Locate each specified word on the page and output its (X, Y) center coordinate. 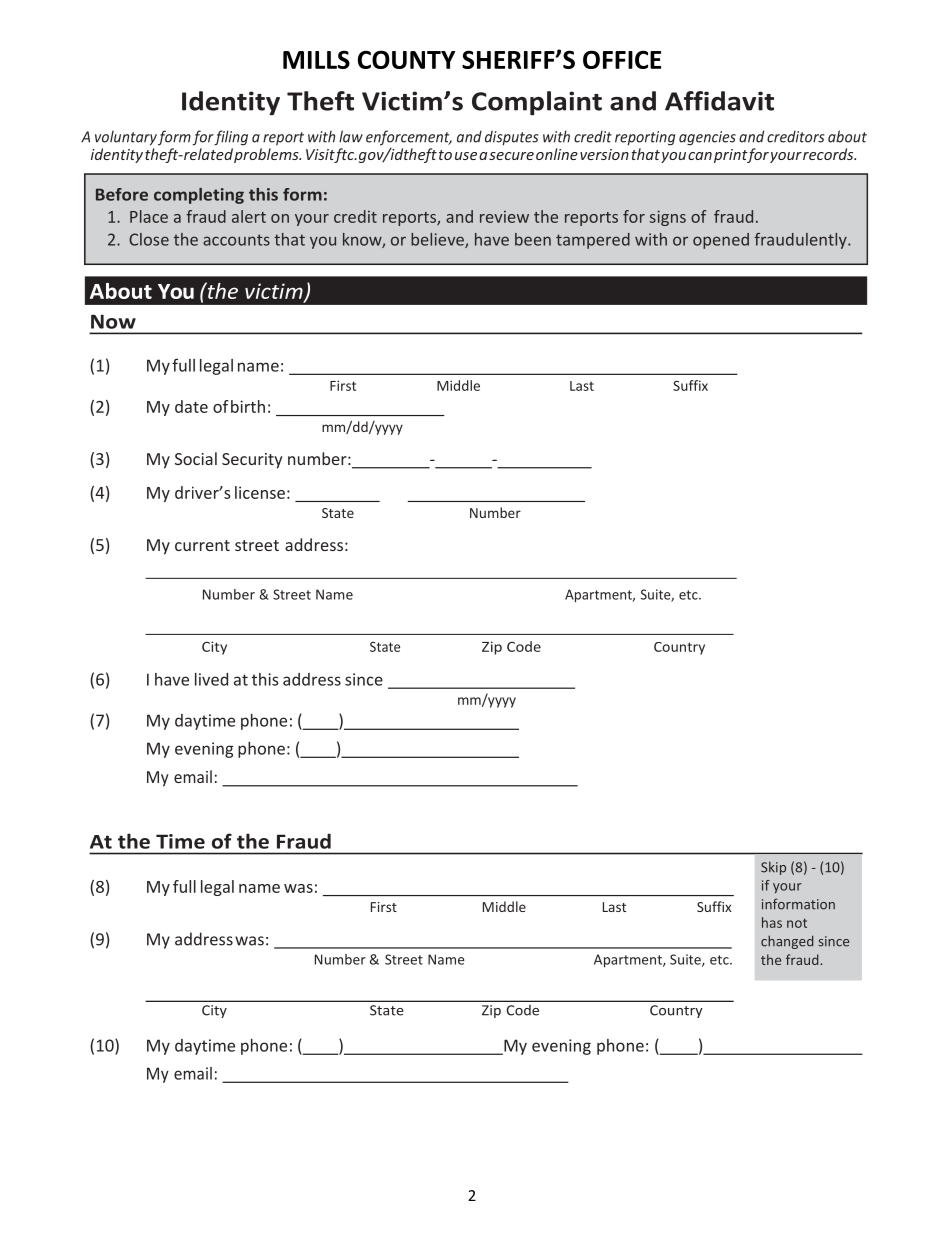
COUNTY (406, 59)
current (202, 545)
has (772, 922)
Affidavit (719, 101)
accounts (236, 240)
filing (230, 138)
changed (787, 942)
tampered (593, 241)
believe (438, 240)
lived (211, 679)
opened (721, 241)
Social (196, 458)
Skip (773, 868)
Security (252, 461)
